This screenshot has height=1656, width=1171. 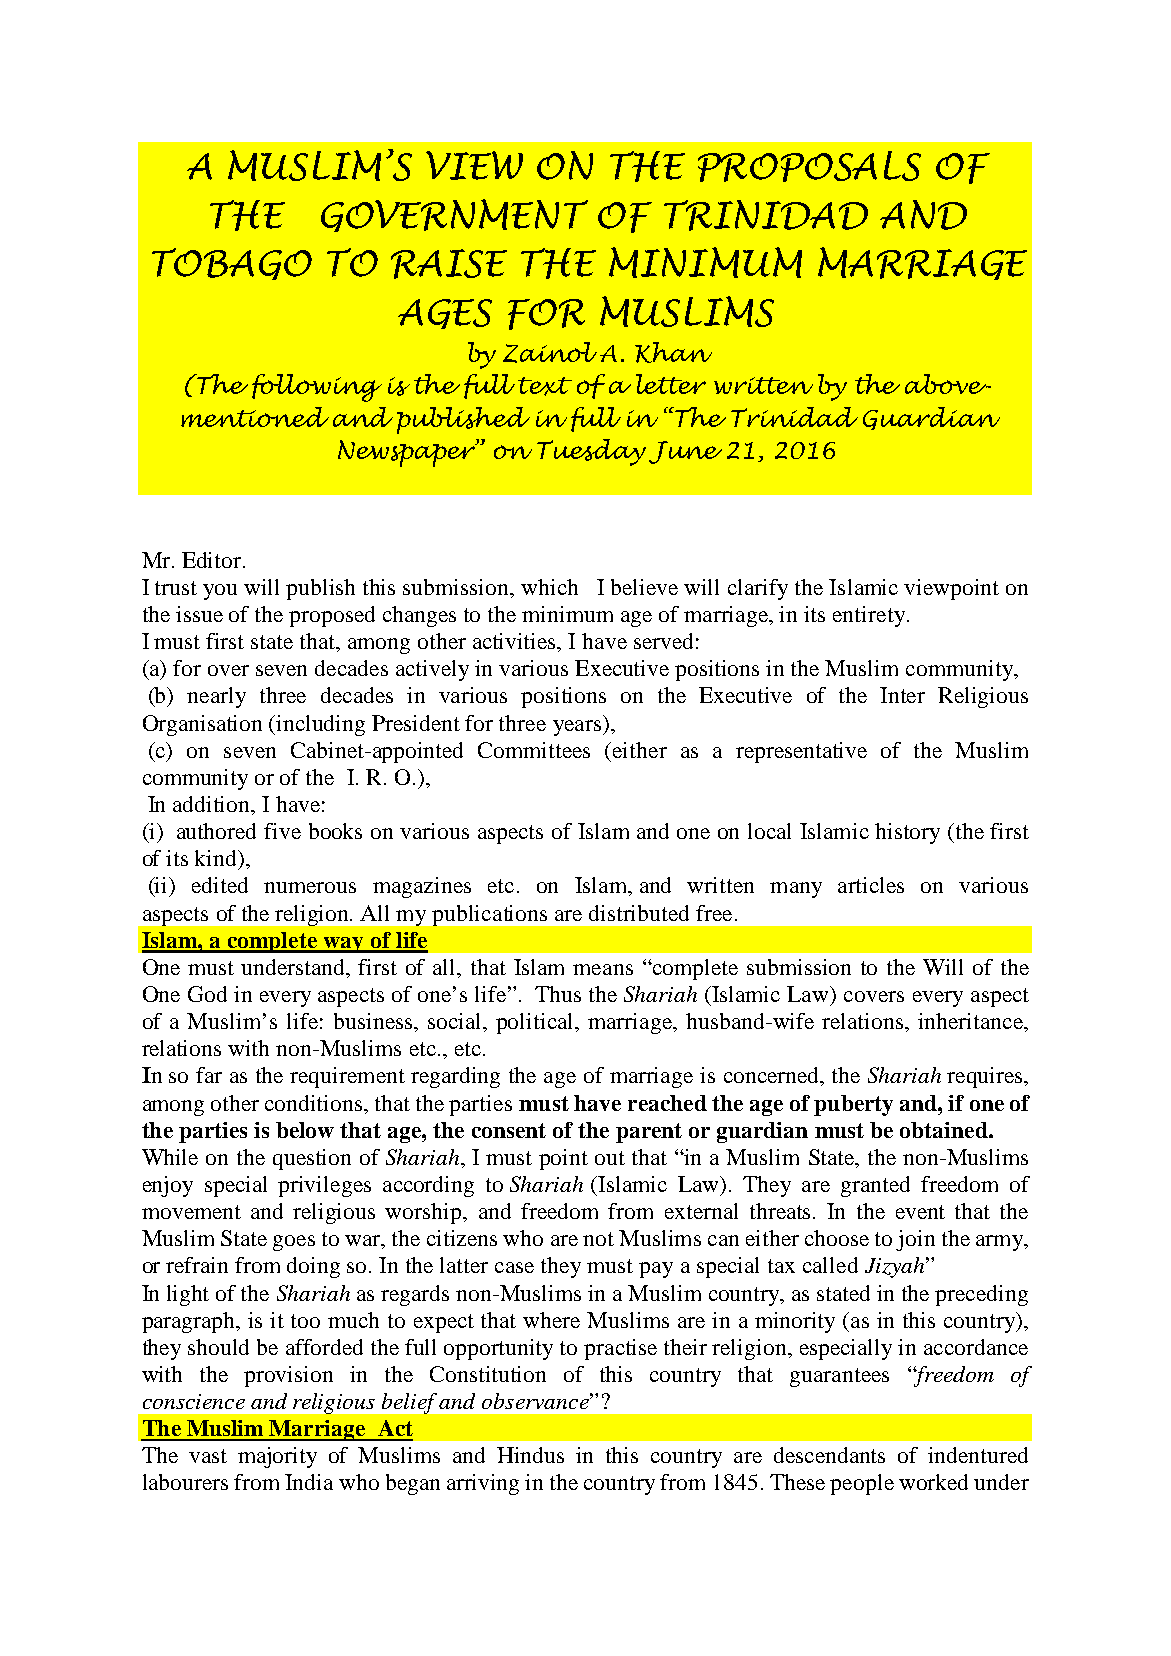 I want to click on TOBAGO, so click(x=232, y=264).
